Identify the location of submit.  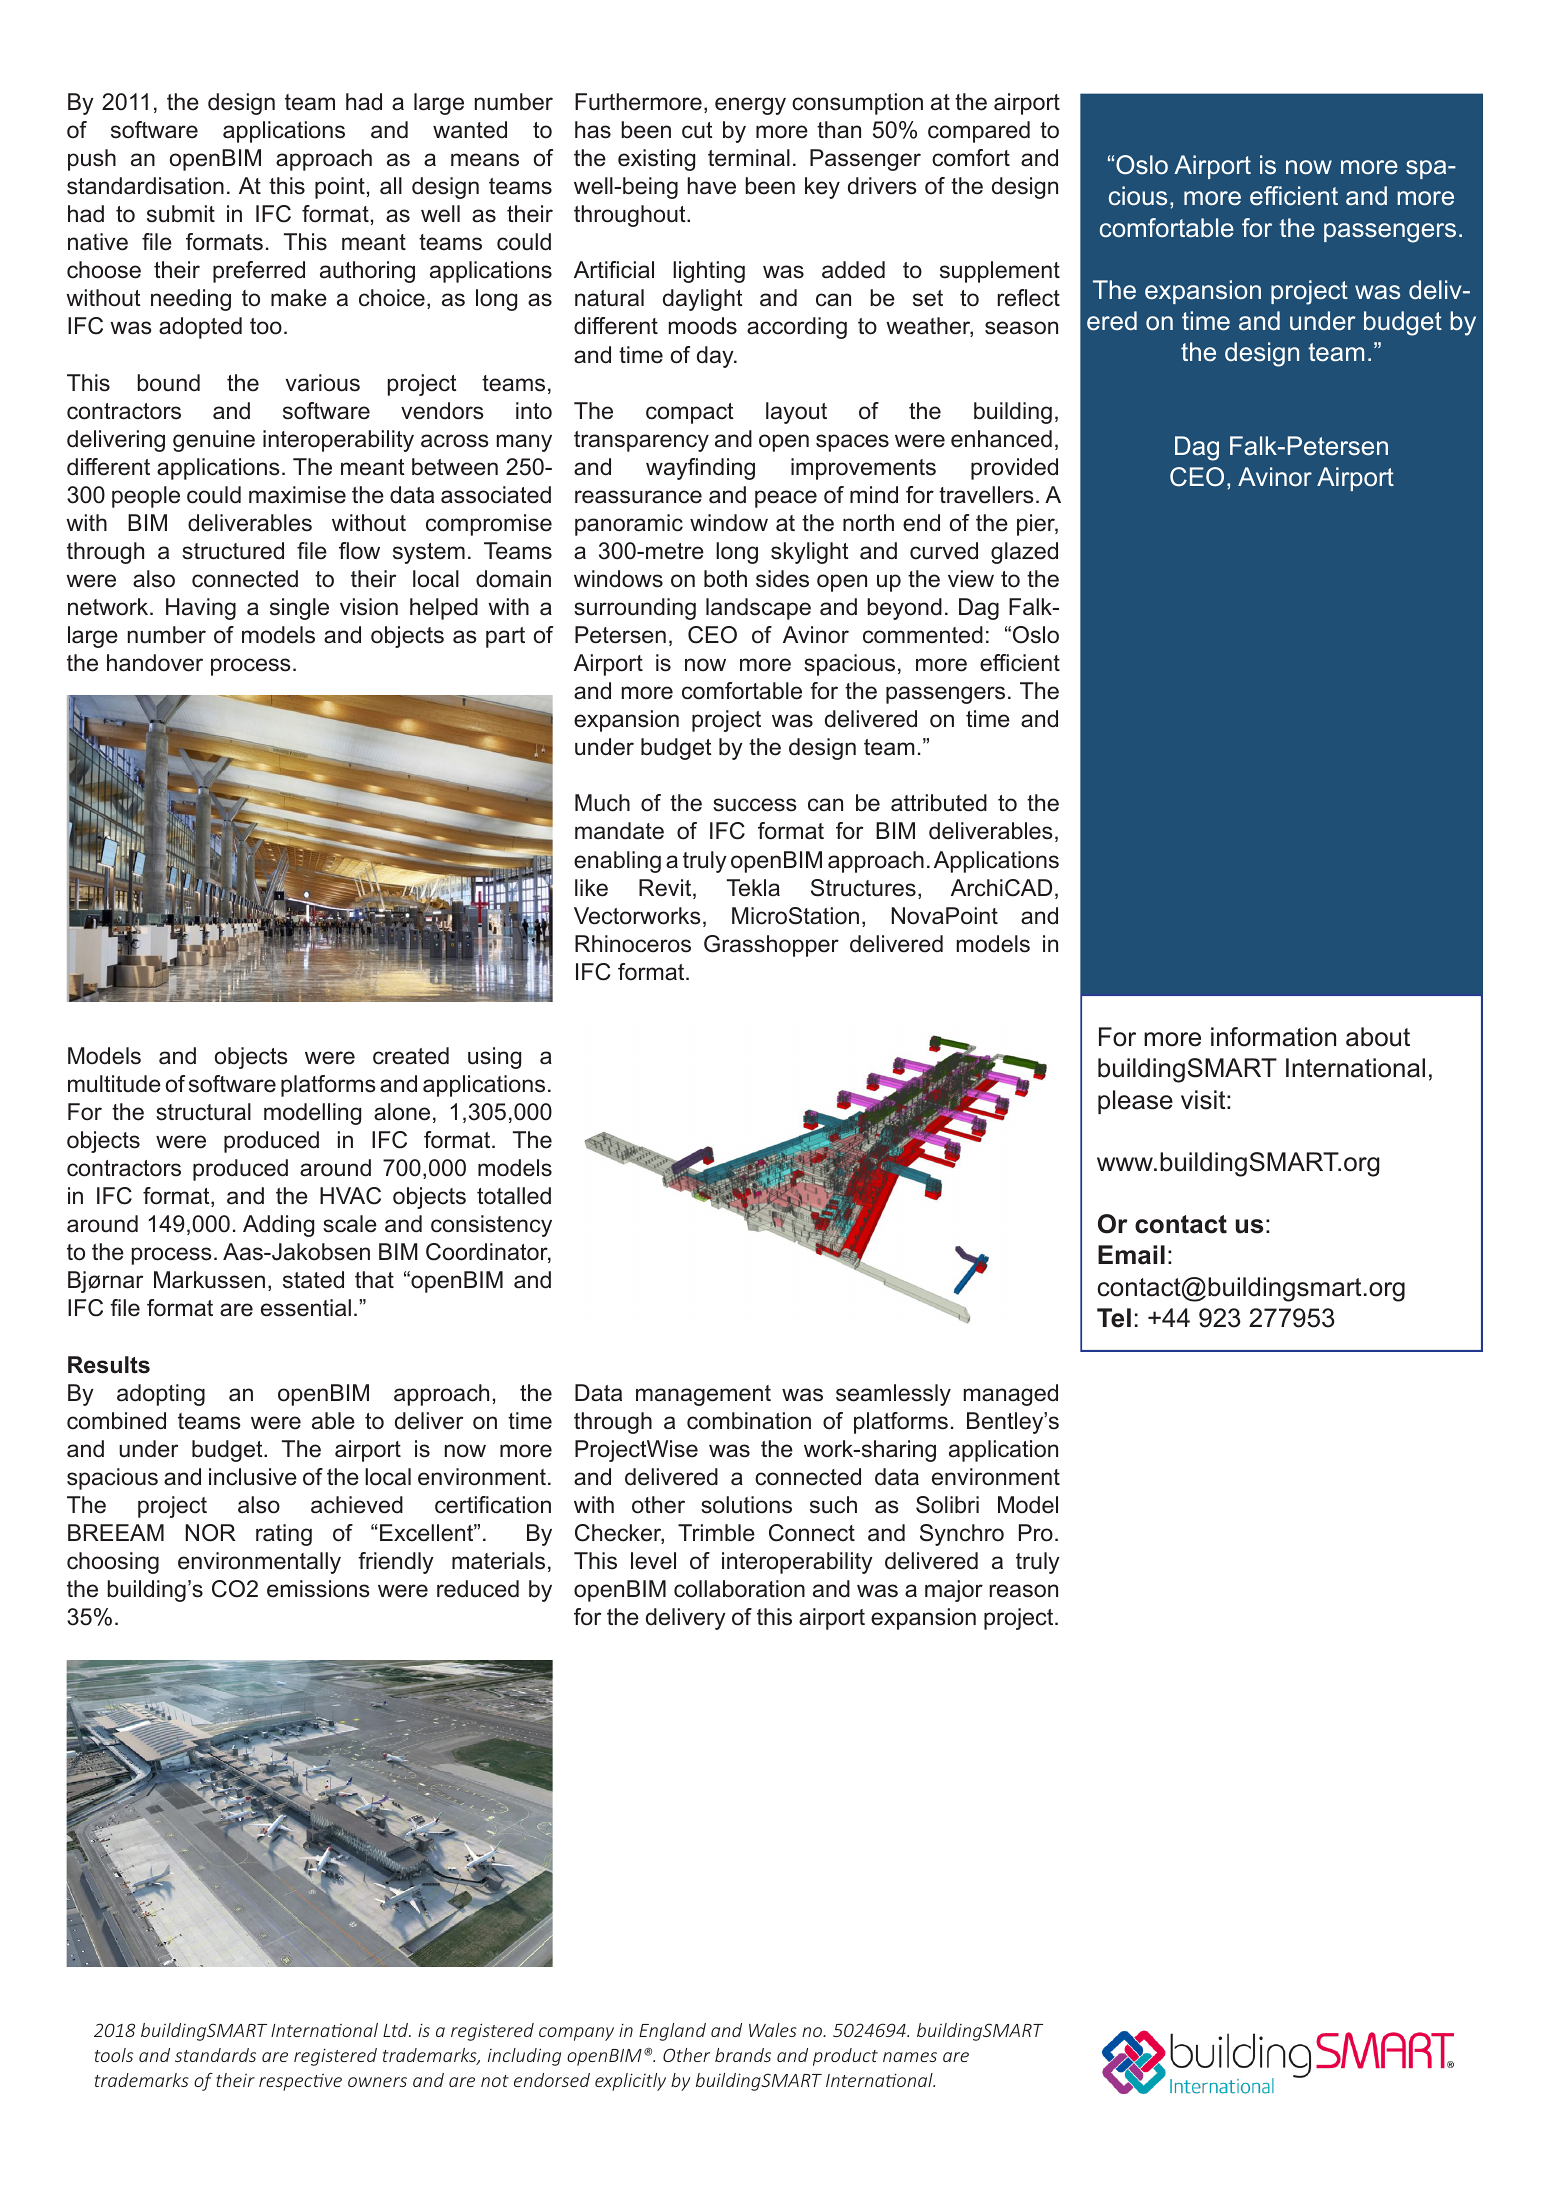
(181, 214).
